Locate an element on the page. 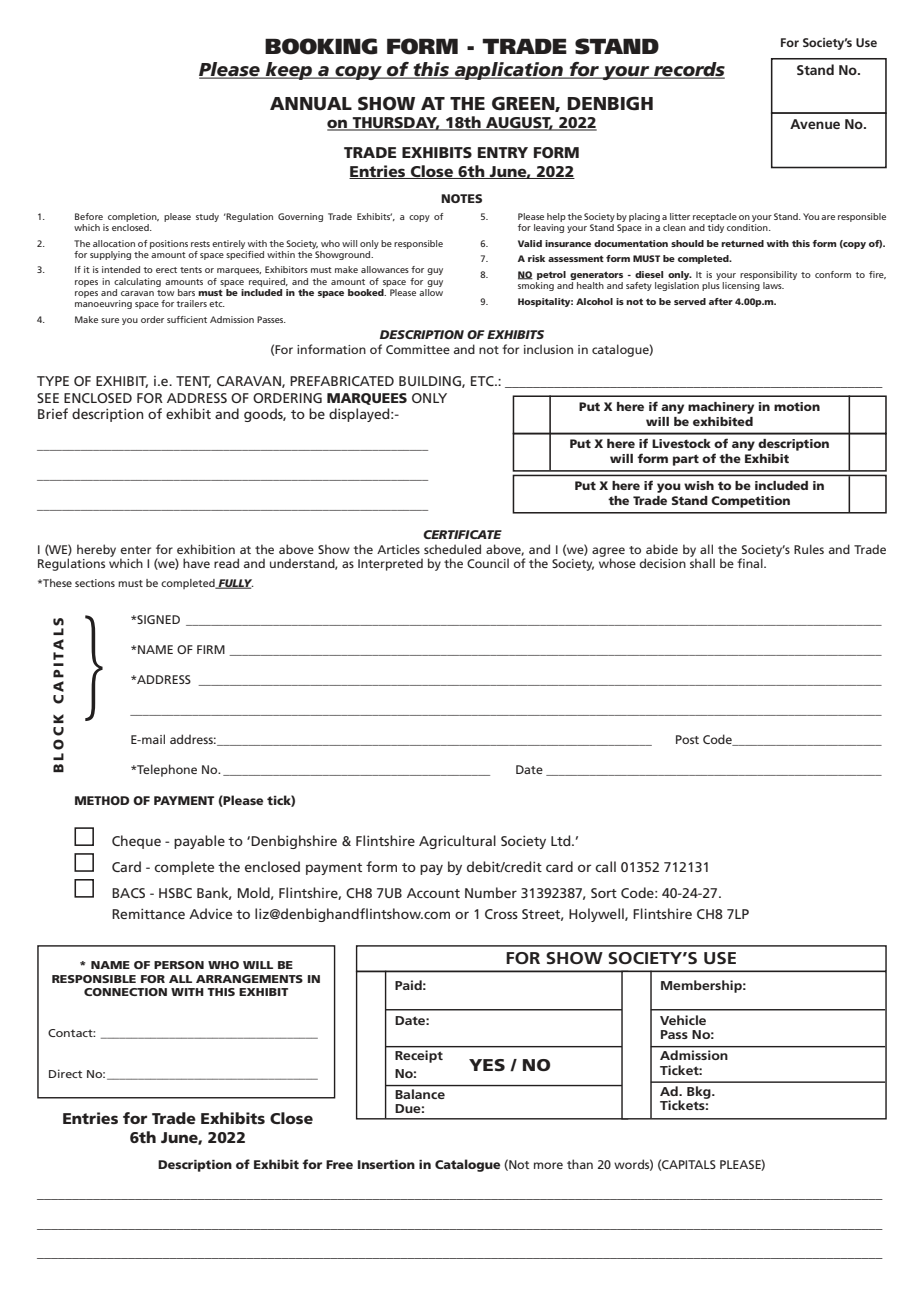 This page has height=1308, width=924. Interpreted is located at coordinates (390, 564).
